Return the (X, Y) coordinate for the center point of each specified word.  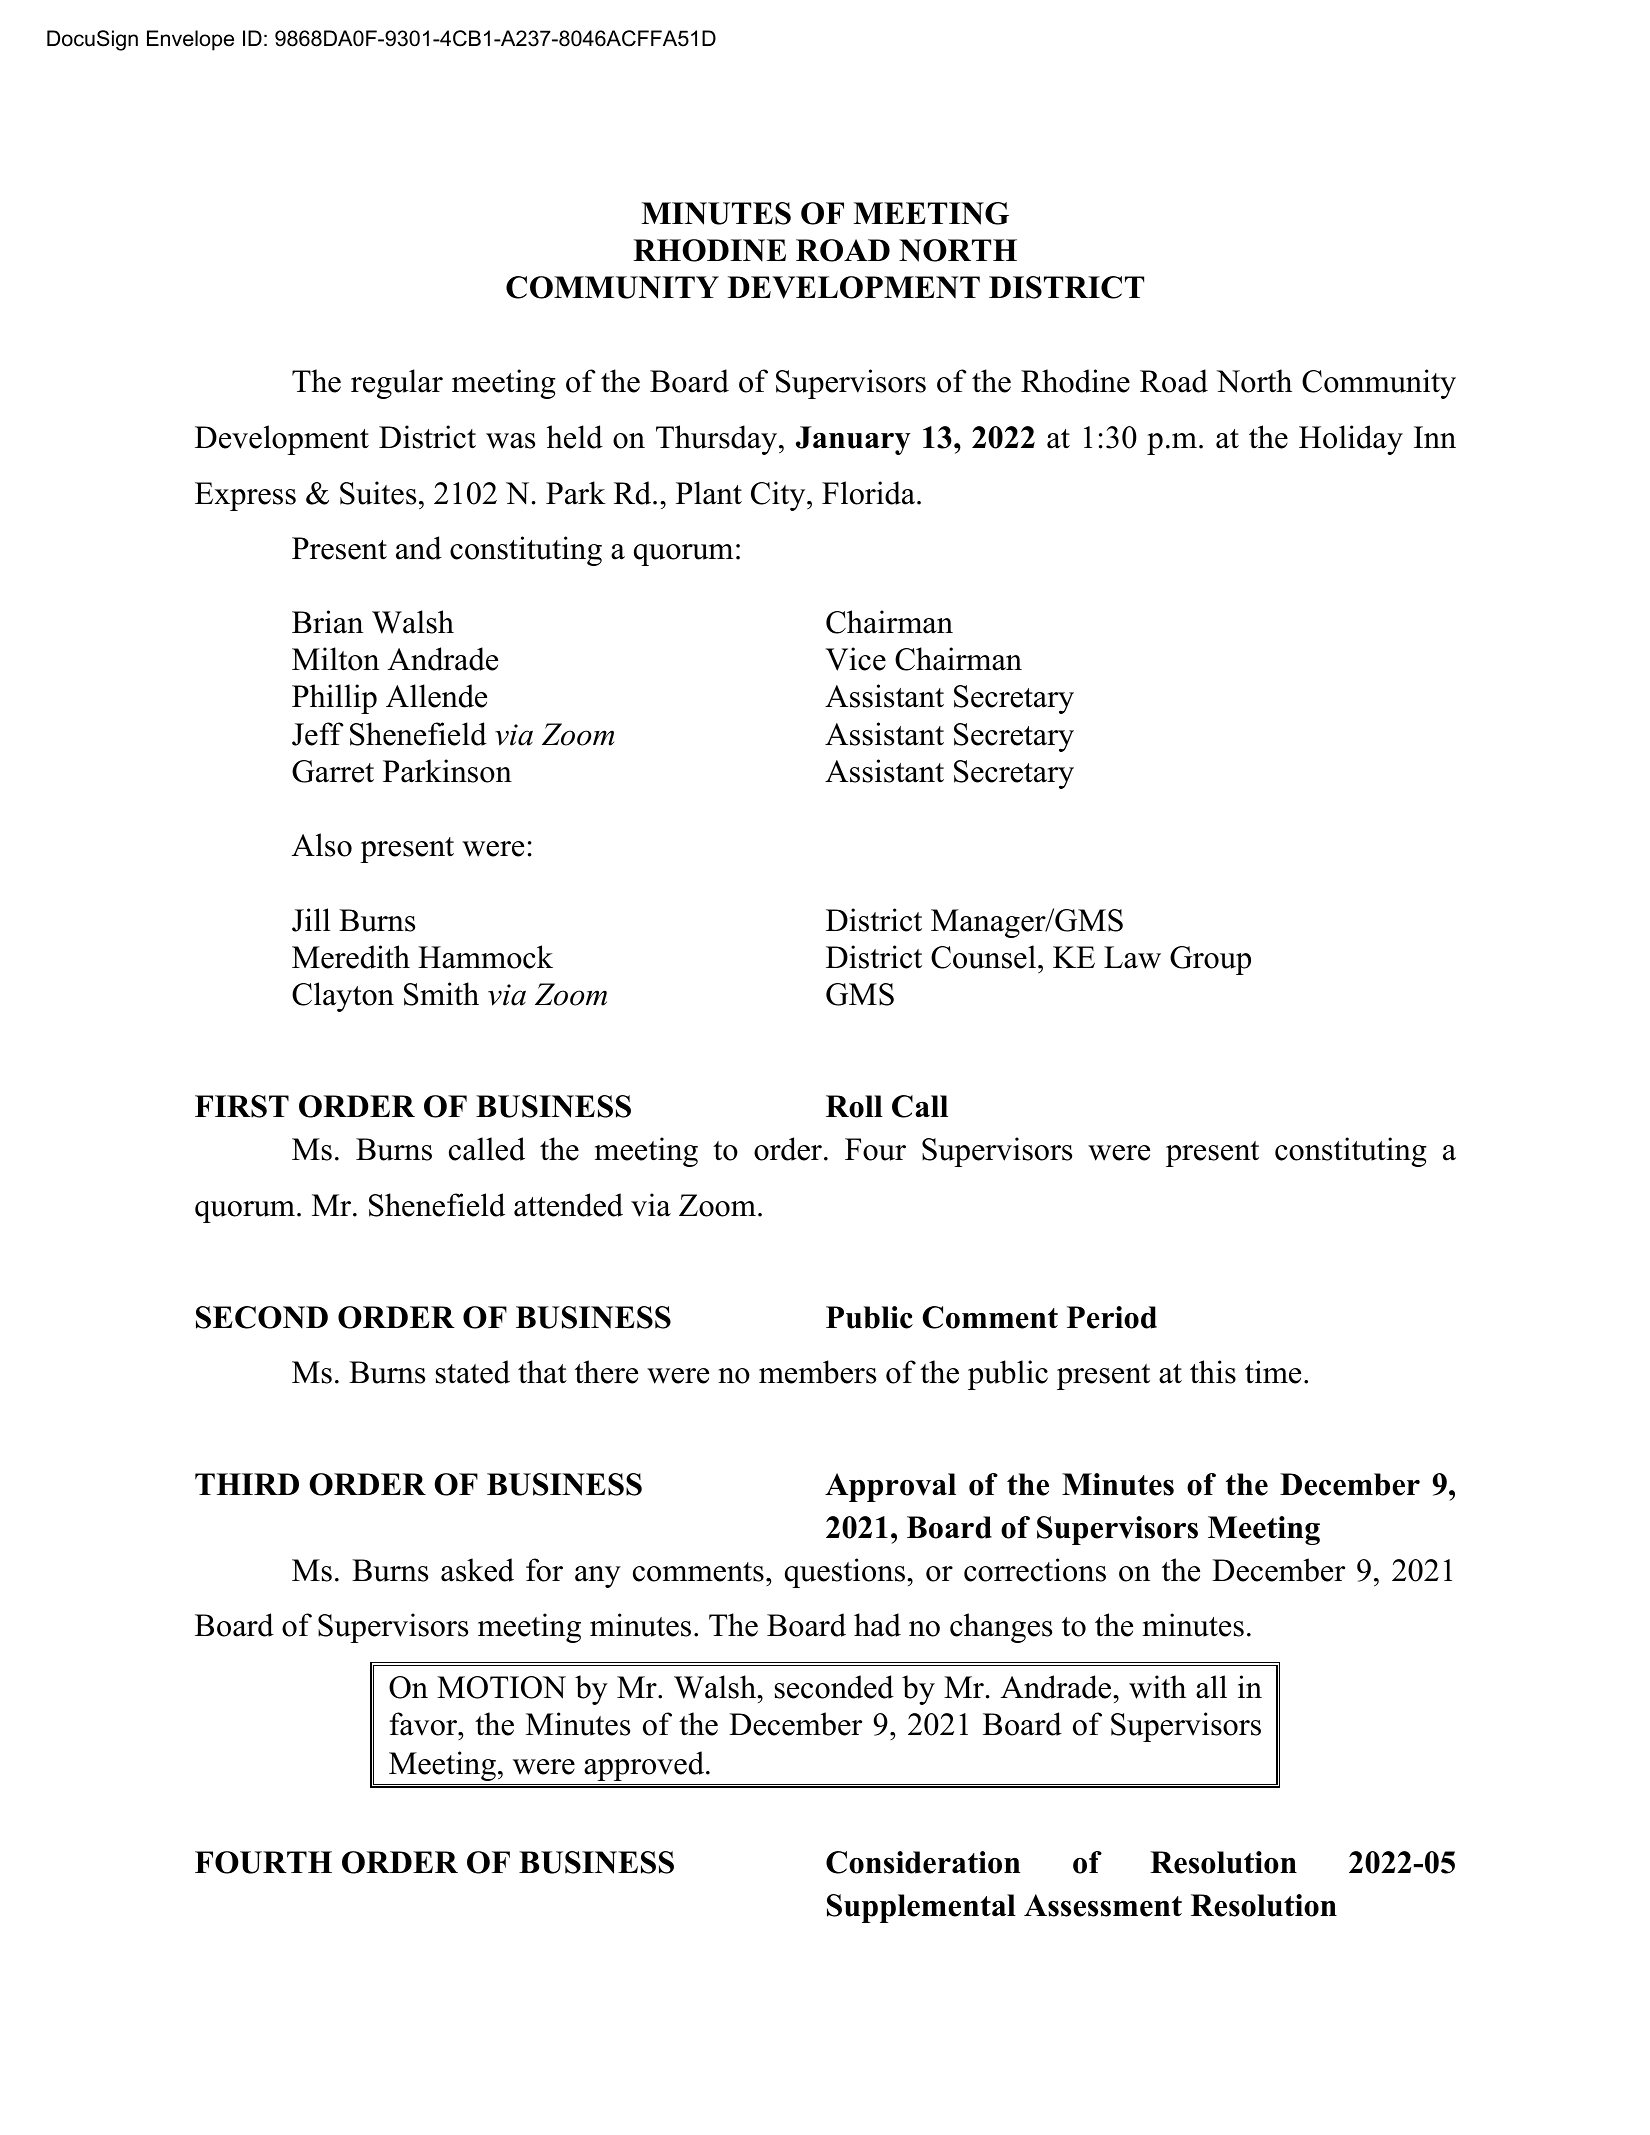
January (853, 440)
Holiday (1351, 440)
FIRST (242, 1106)
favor (425, 1724)
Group (1210, 960)
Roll (854, 1106)
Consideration (923, 1862)
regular (397, 384)
